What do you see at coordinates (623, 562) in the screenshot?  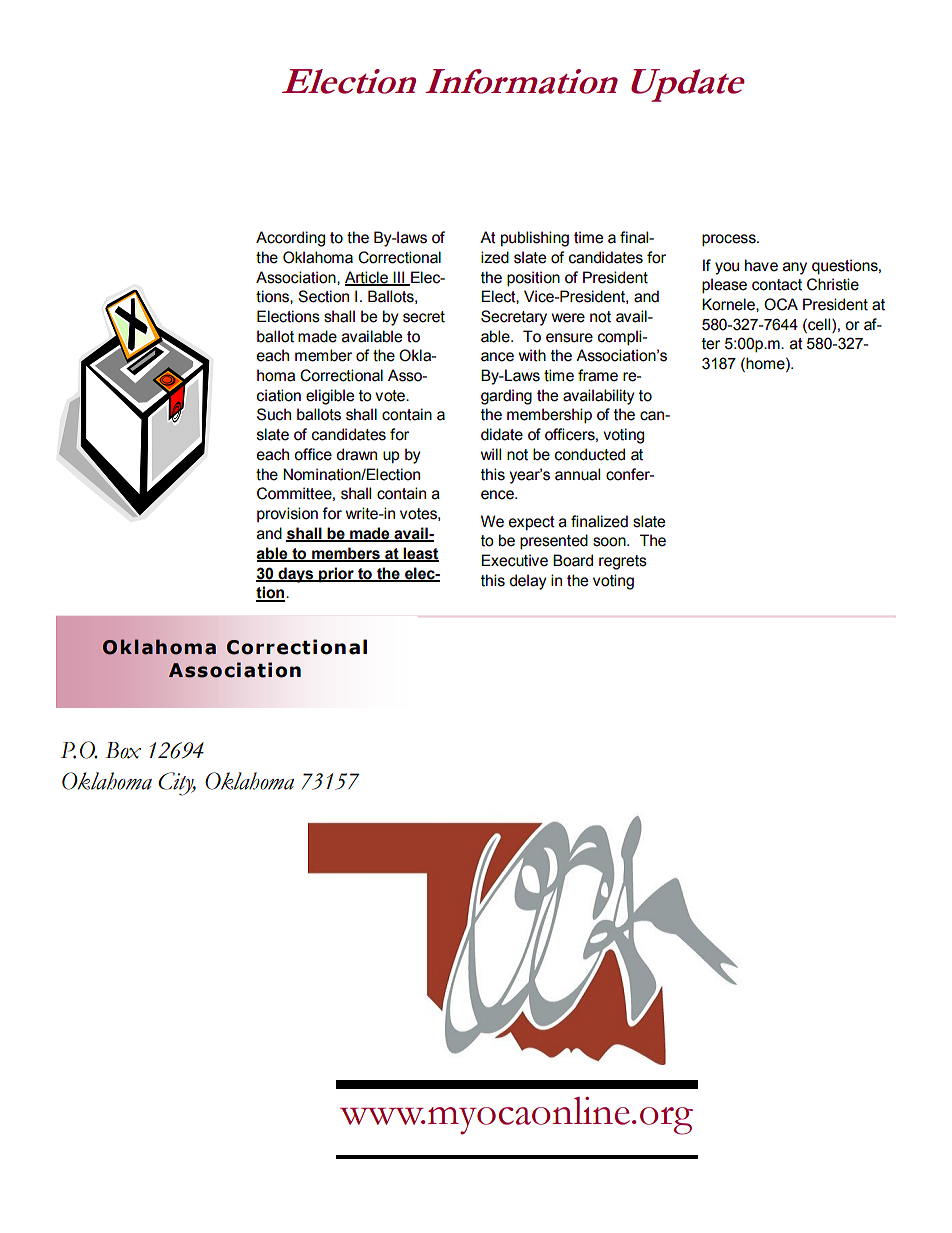 I see `regrets` at bounding box center [623, 562].
